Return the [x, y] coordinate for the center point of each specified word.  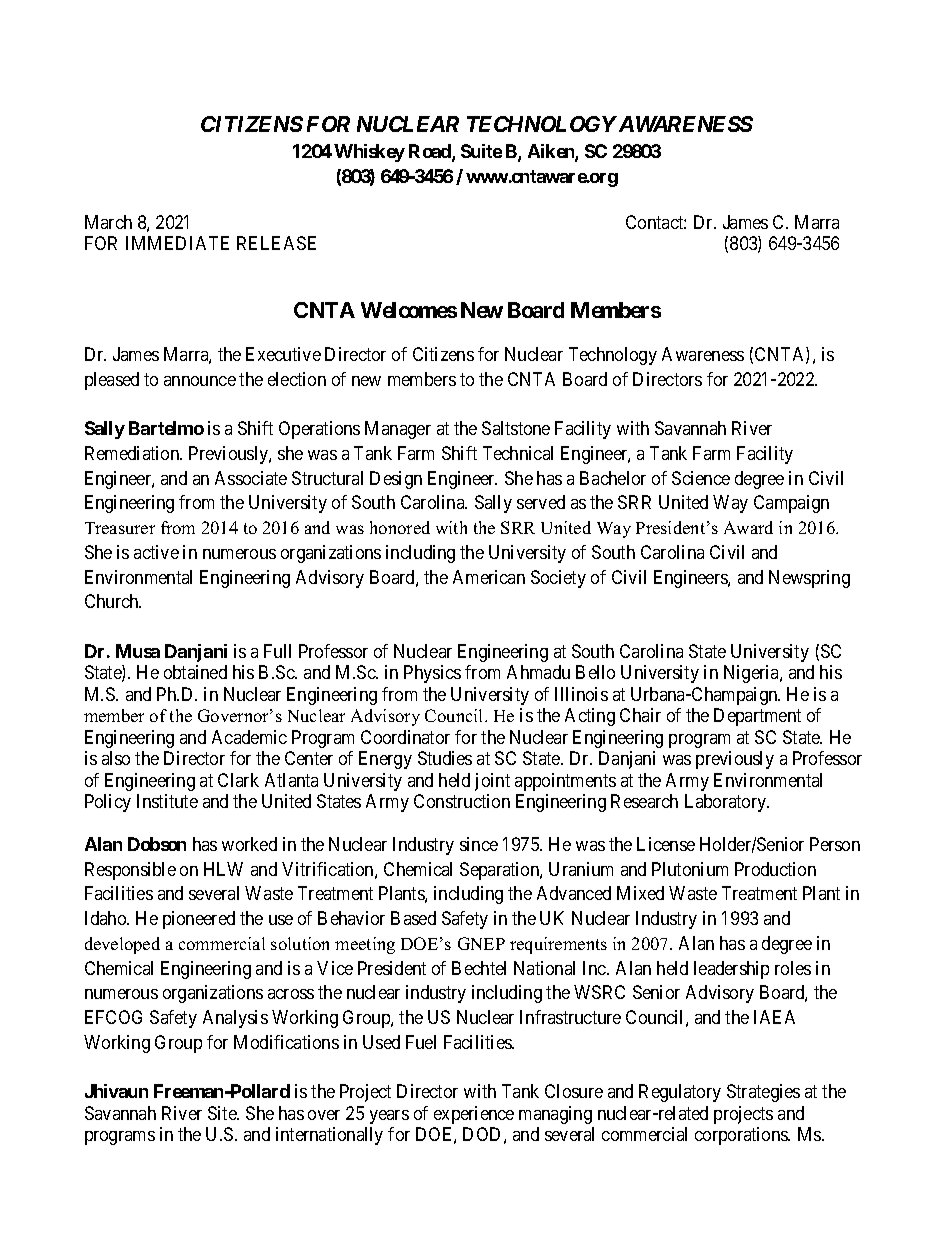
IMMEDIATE [177, 243]
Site [223, 1113]
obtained [195, 672]
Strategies [763, 1093]
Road [431, 152]
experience [474, 1115]
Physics [432, 674]
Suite [481, 151]
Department [757, 717]
